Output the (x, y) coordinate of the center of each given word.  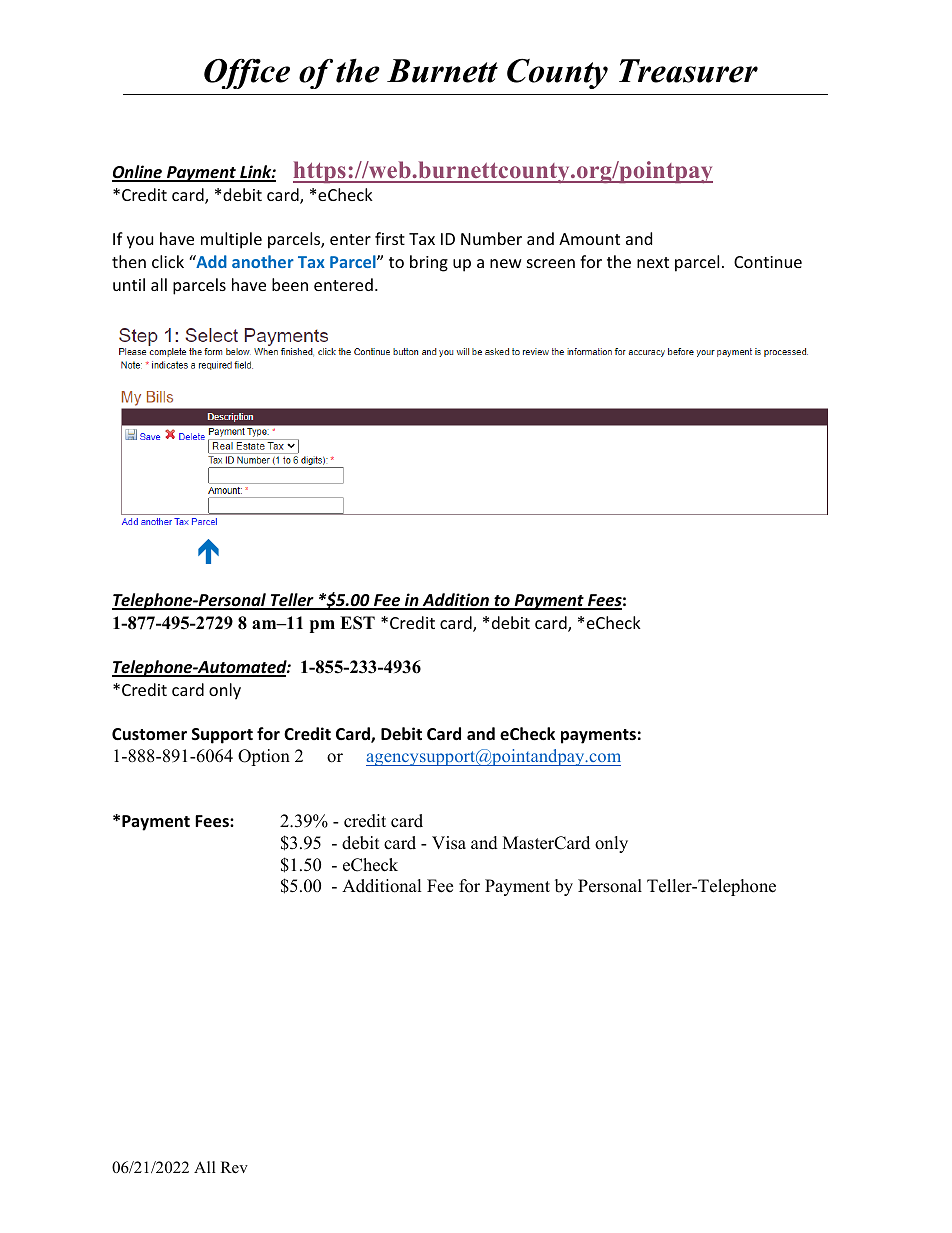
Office (247, 73)
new (506, 263)
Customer (149, 734)
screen (551, 263)
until (129, 284)
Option (264, 757)
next (653, 262)
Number (491, 238)
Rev (234, 1167)
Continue (768, 262)
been (290, 284)
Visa (449, 843)
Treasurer (688, 71)
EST (357, 623)
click (168, 261)
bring (429, 263)
